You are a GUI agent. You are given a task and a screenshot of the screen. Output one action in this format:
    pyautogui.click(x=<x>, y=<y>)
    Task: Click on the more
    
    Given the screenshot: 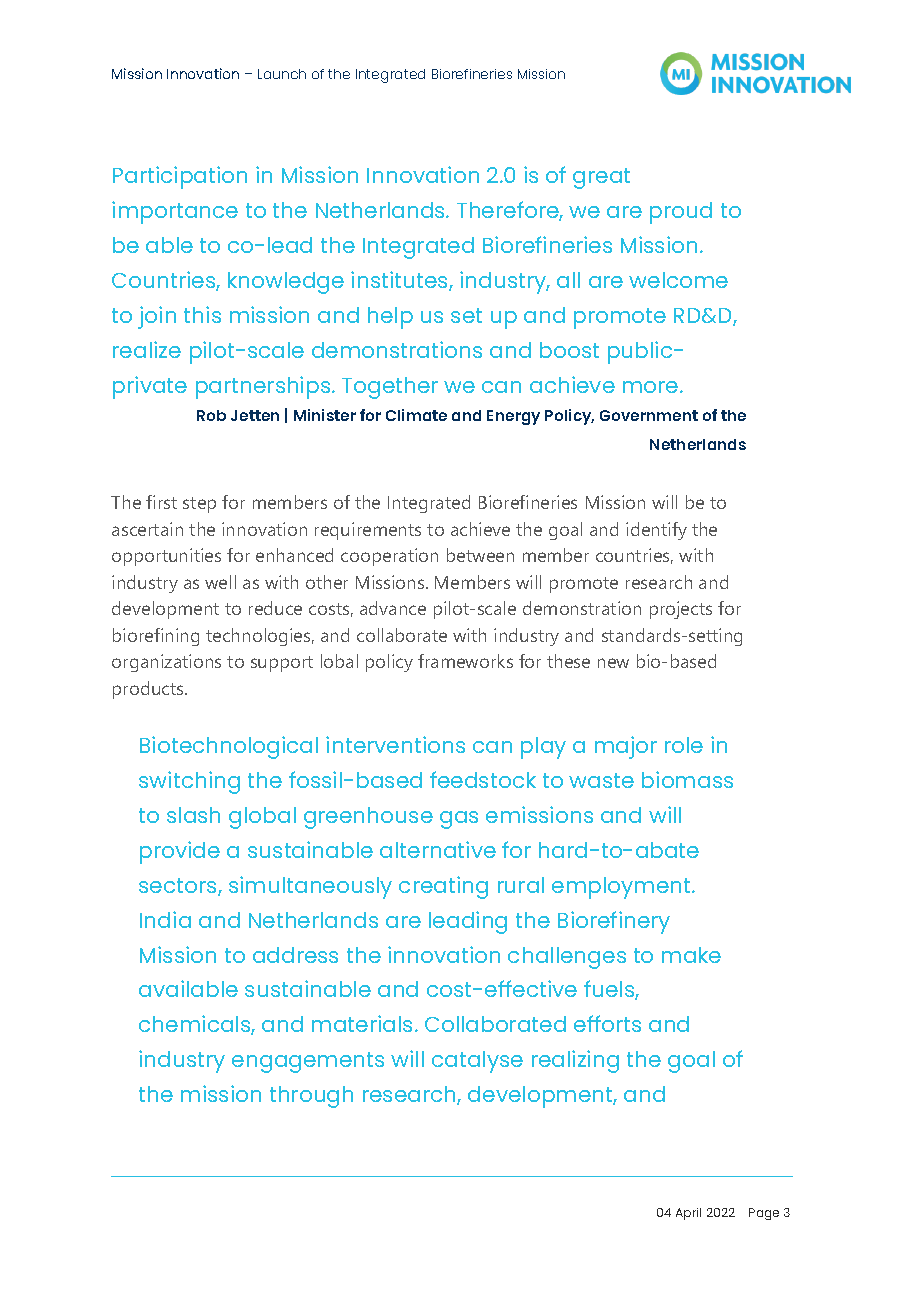 What is the action you would take?
    pyautogui.click(x=652, y=387)
